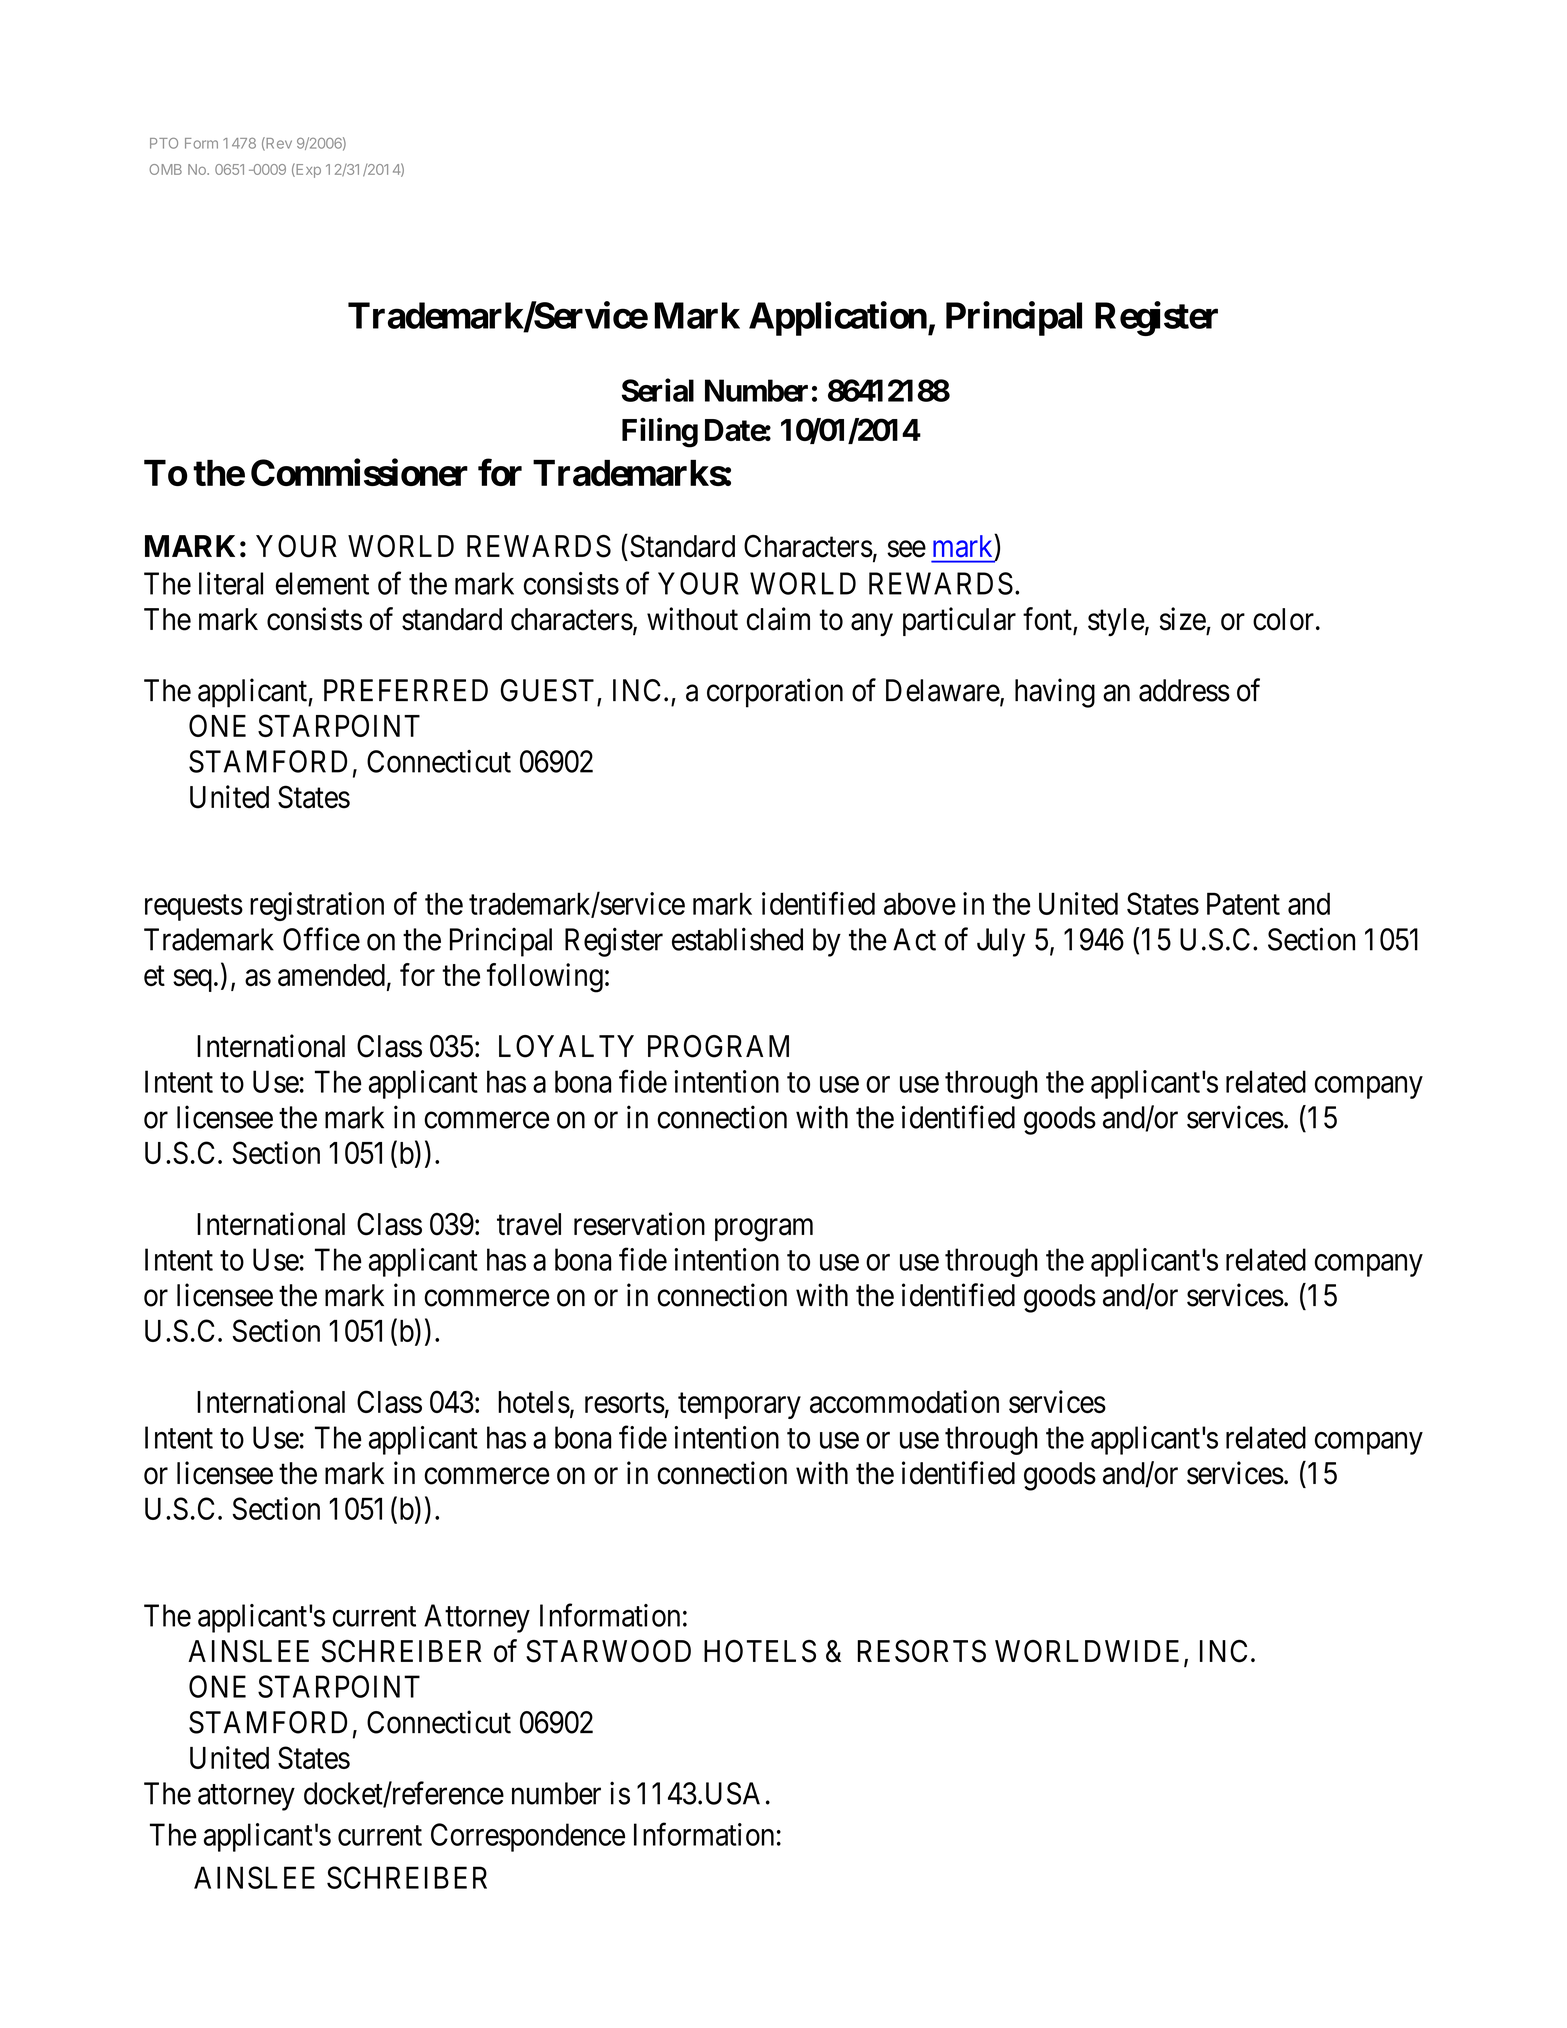  I want to click on corporation, so click(775, 693).
